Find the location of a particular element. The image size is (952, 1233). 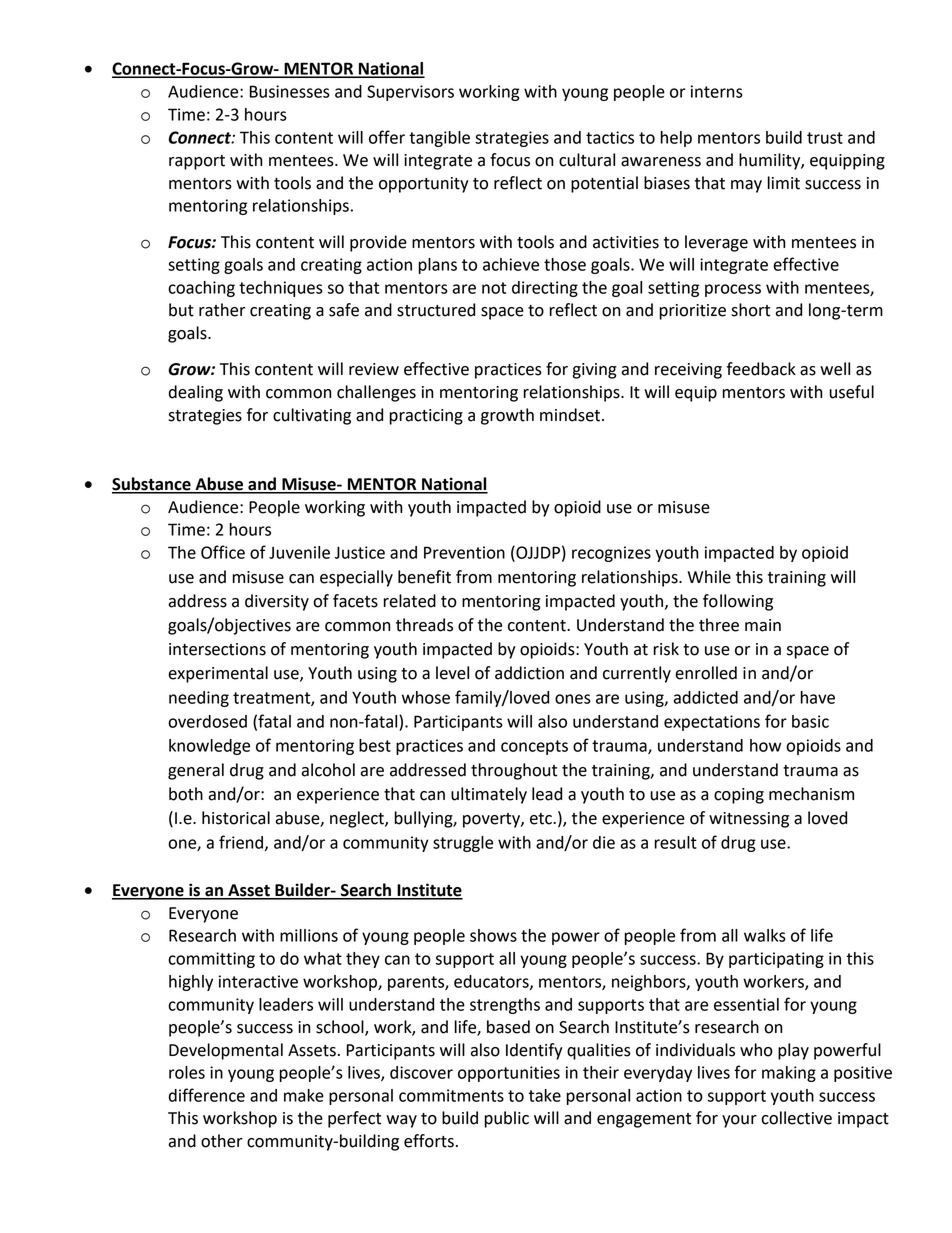

diversity is located at coordinates (277, 602).
